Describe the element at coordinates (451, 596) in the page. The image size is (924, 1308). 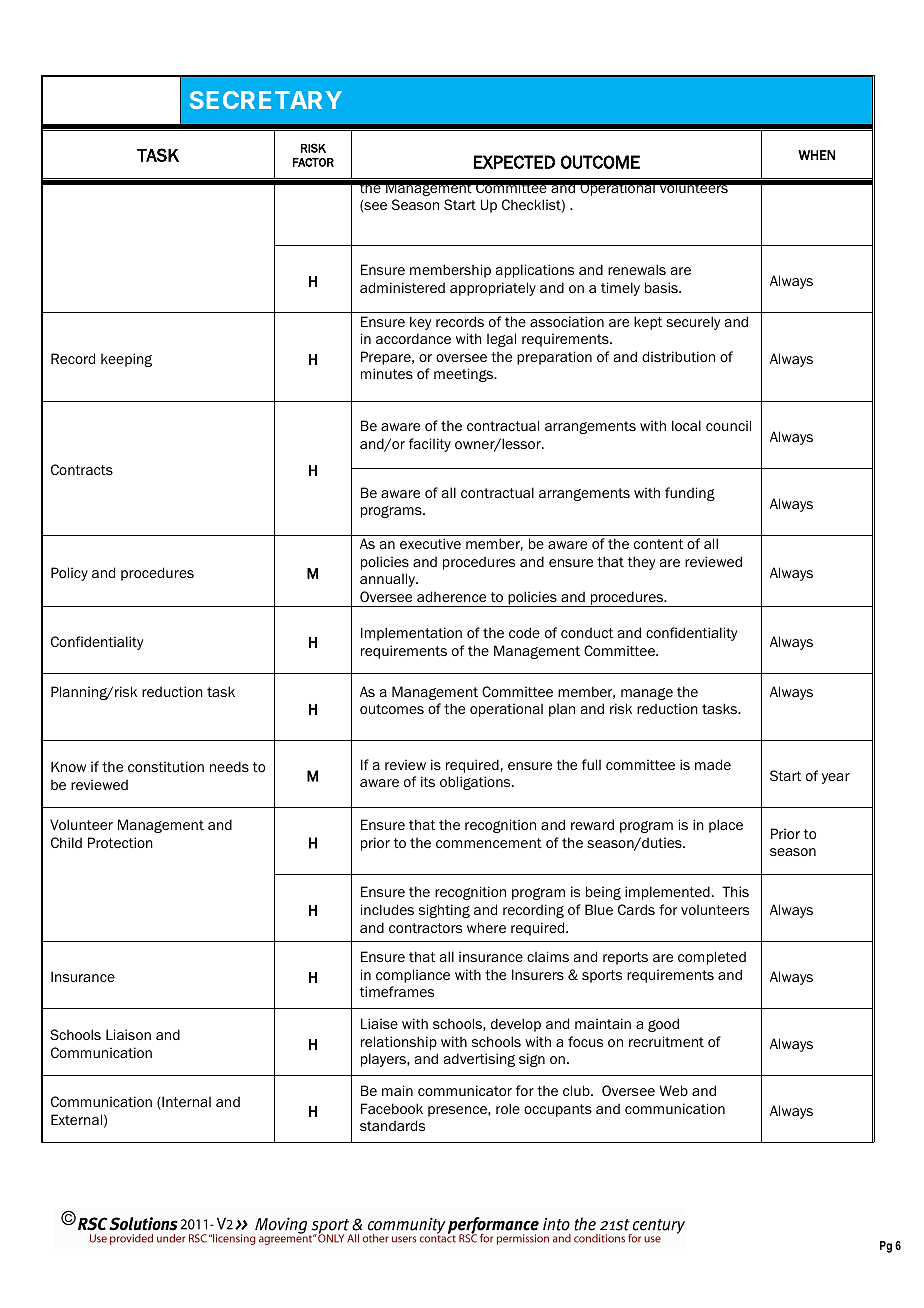
I see `adherence` at that location.
